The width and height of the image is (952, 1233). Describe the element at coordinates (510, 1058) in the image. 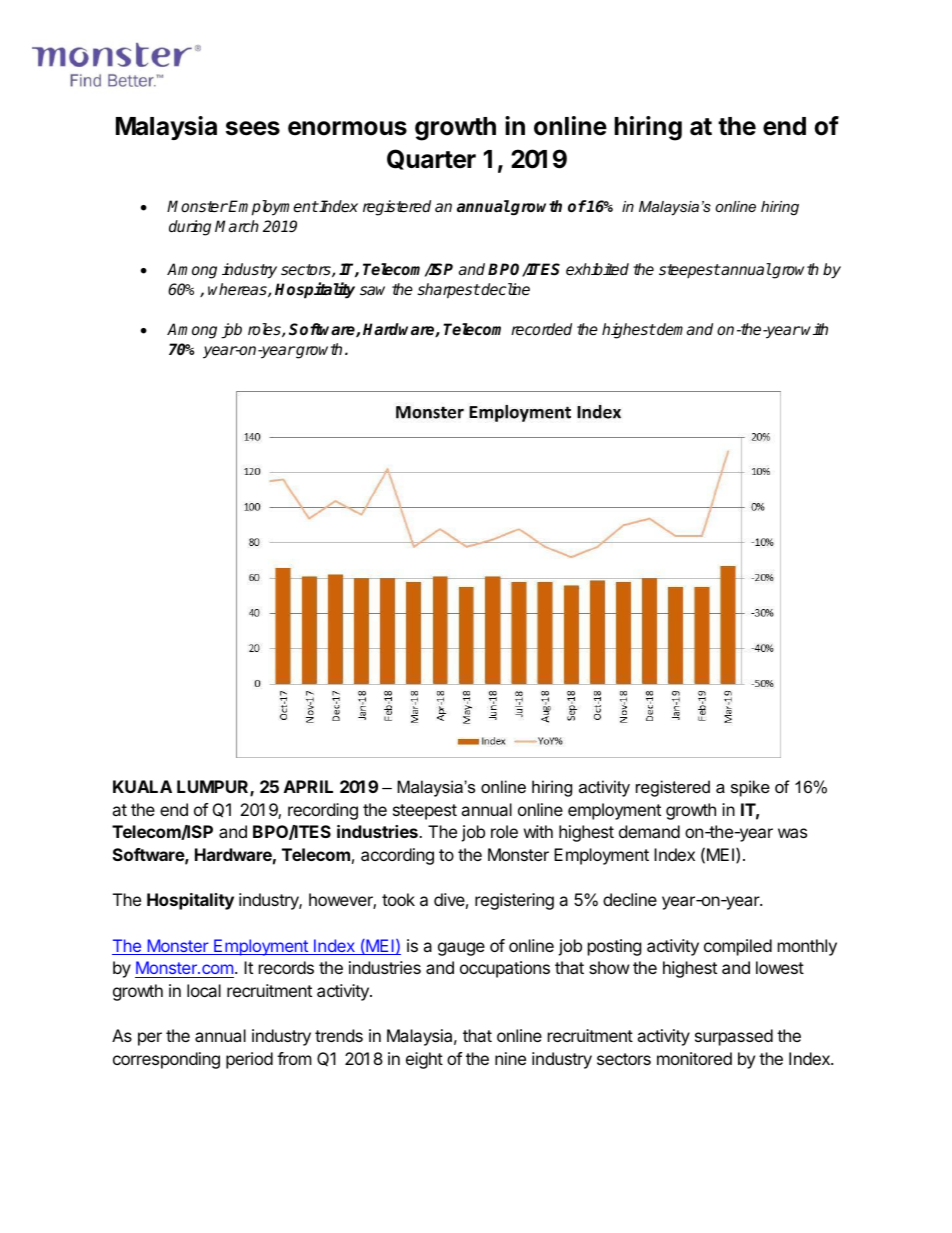

I see `nine` at that location.
